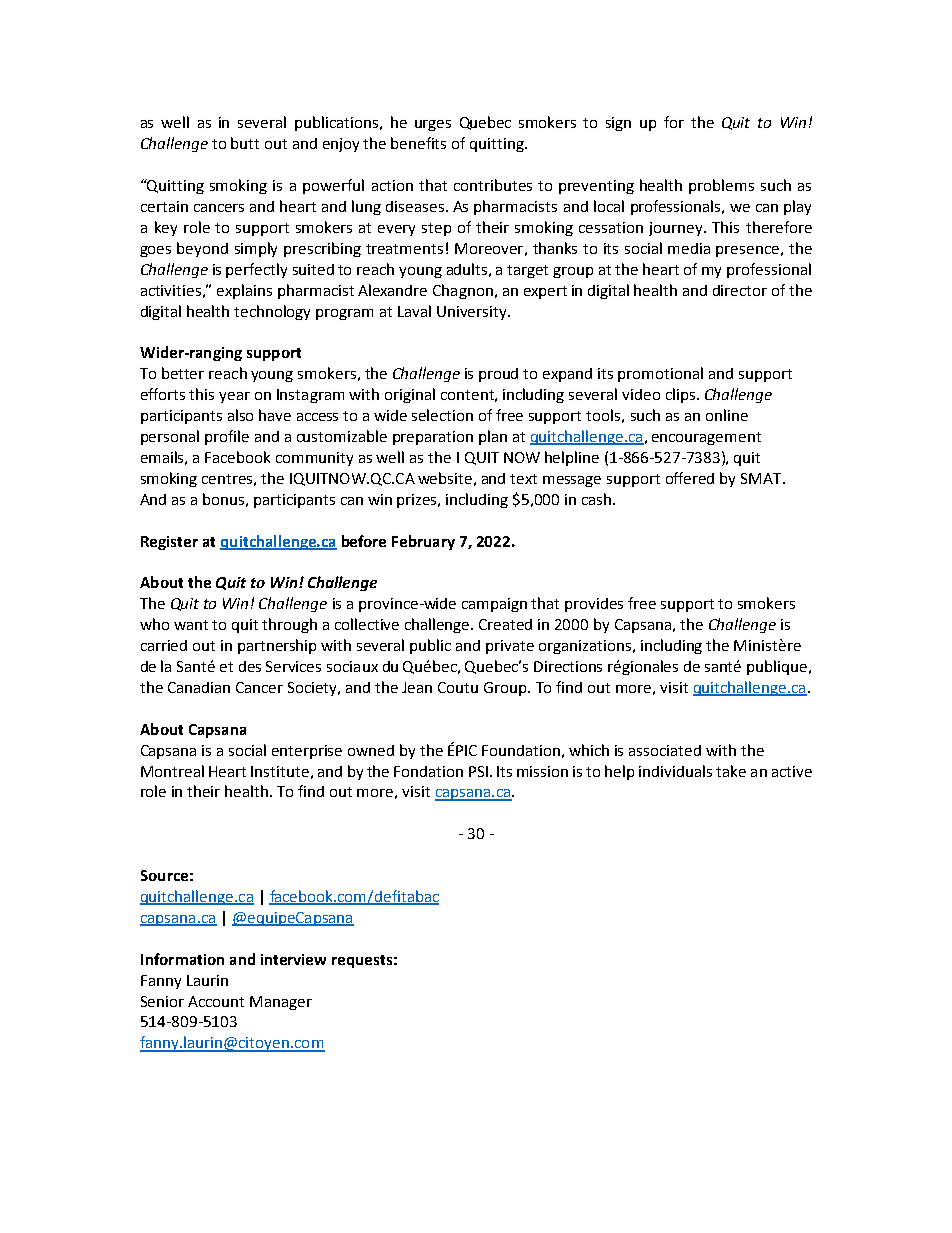  Describe the element at coordinates (493, 185) in the screenshot. I see `contributes` at that location.
